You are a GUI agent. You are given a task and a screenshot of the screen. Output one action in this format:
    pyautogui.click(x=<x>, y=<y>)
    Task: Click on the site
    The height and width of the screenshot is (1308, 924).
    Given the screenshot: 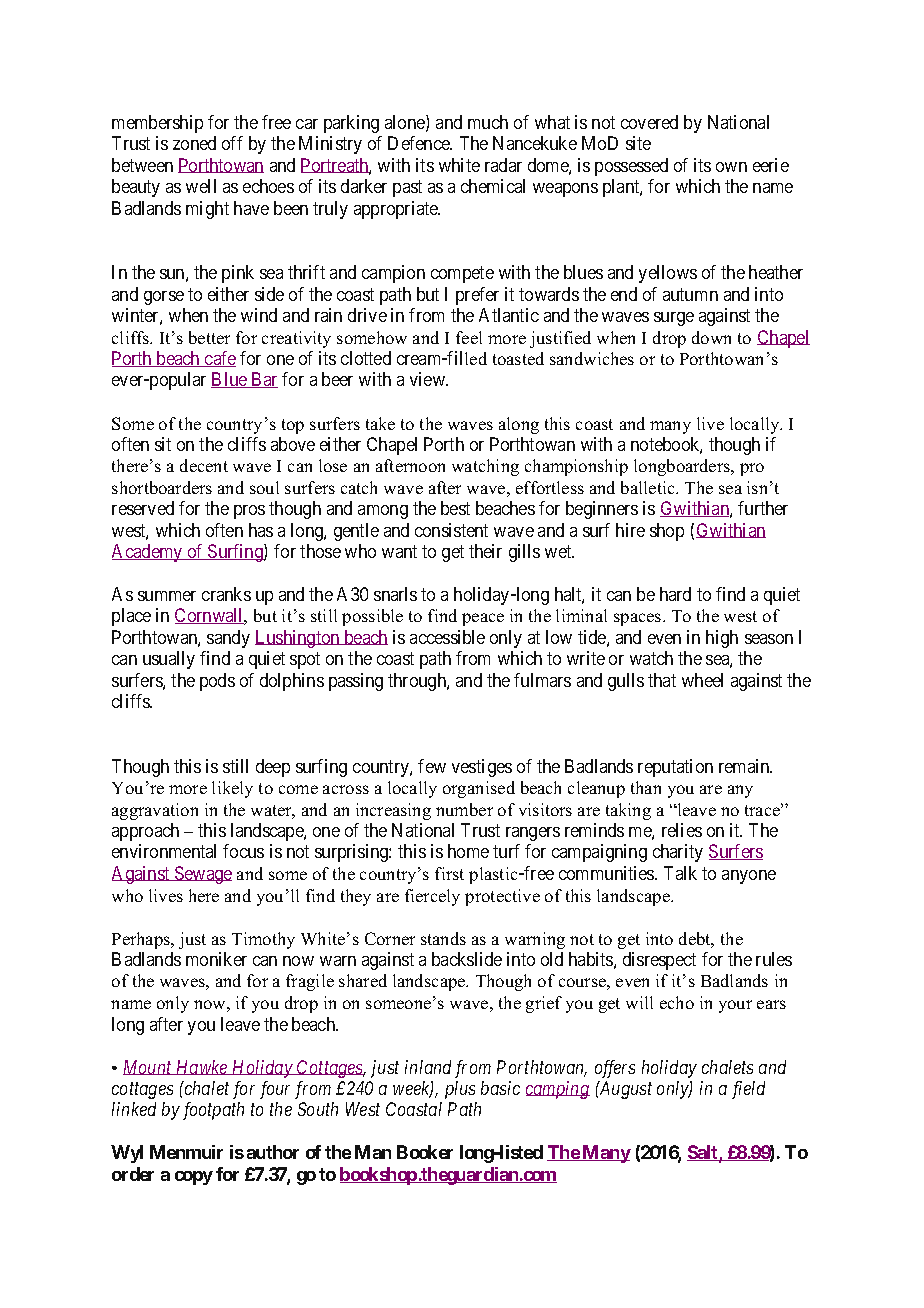 What is the action you would take?
    pyautogui.click(x=638, y=143)
